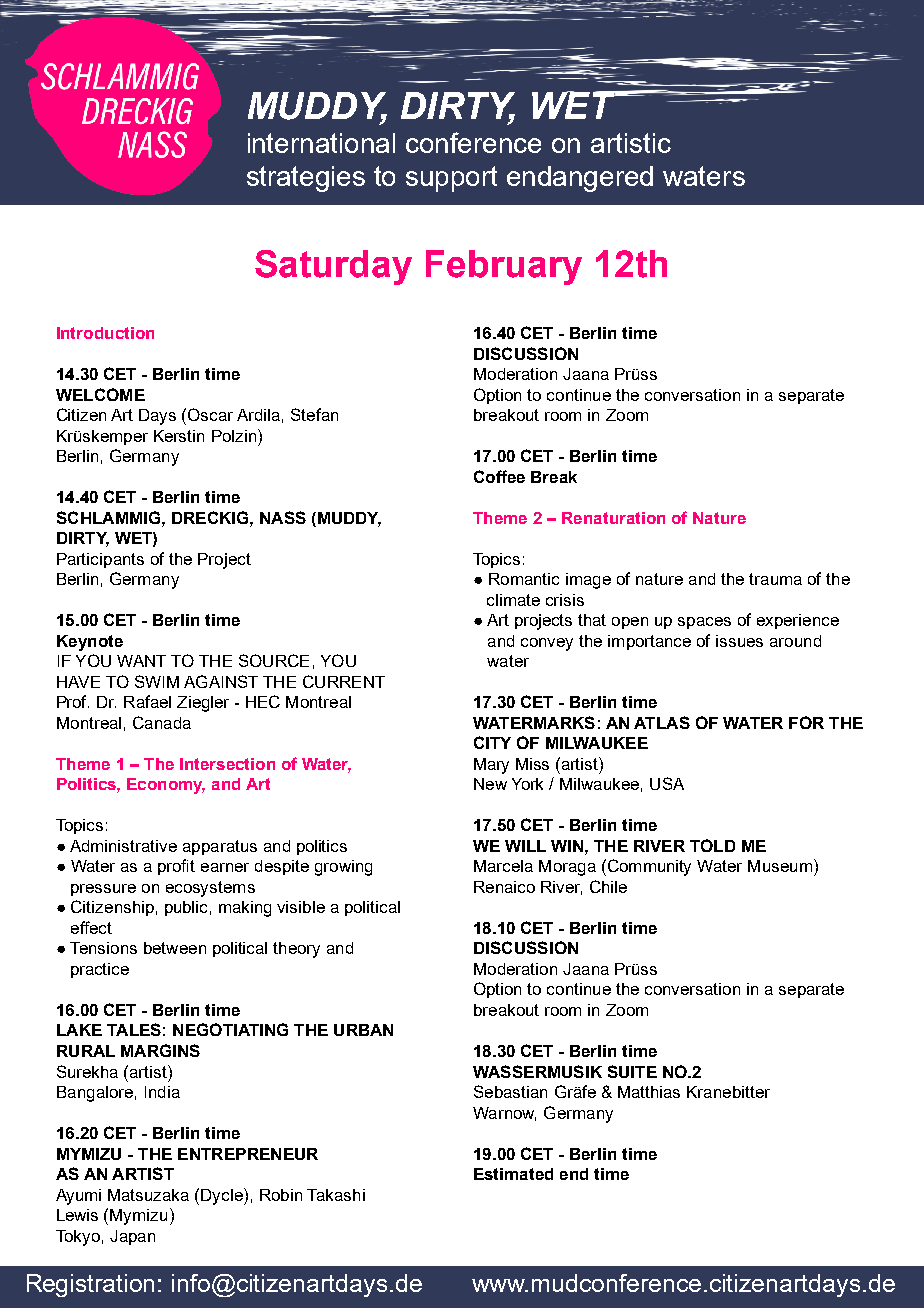  What do you see at coordinates (175, 948) in the screenshot?
I see `between` at bounding box center [175, 948].
